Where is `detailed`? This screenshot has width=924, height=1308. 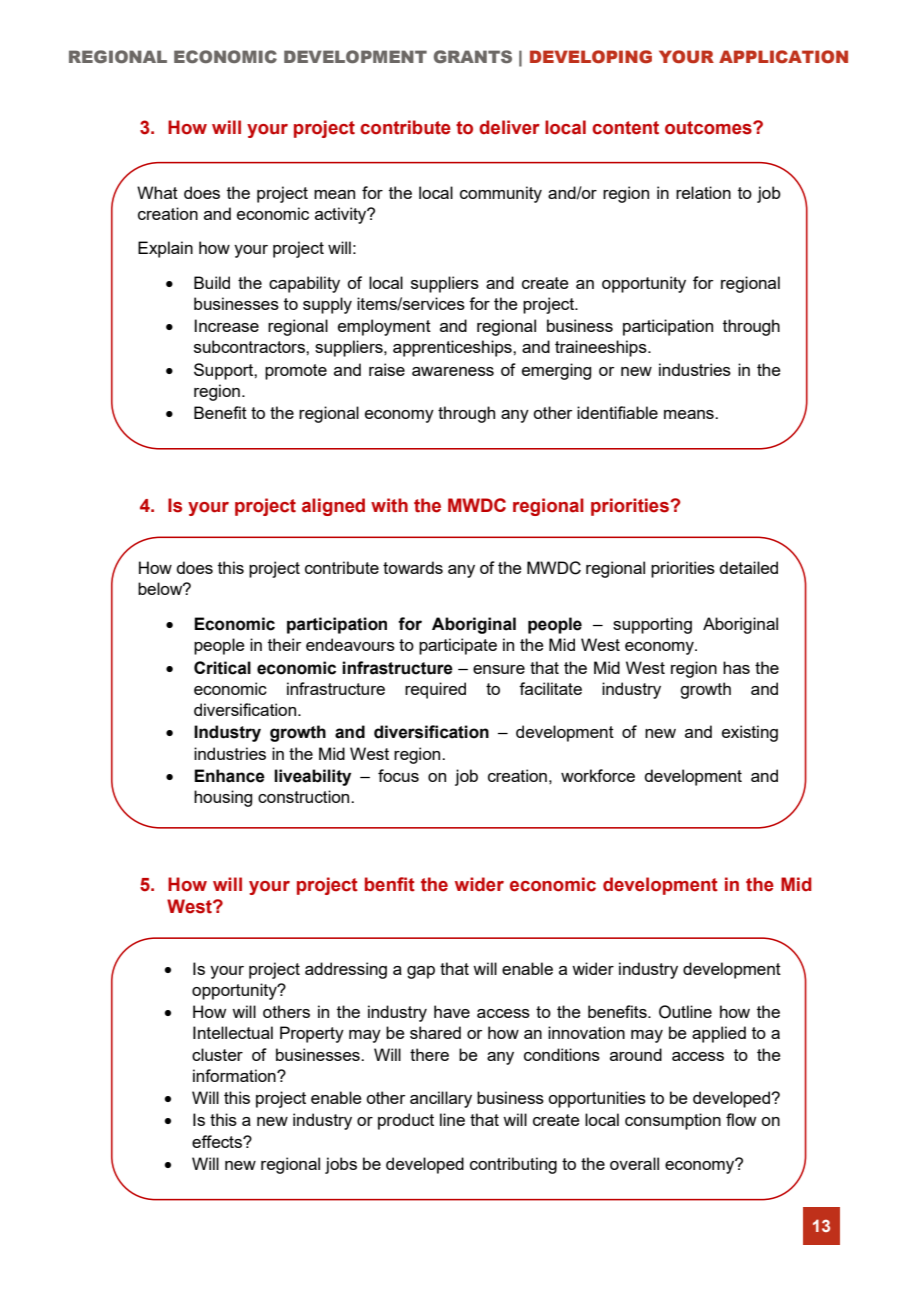 detailed is located at coordinates (748, 567).
